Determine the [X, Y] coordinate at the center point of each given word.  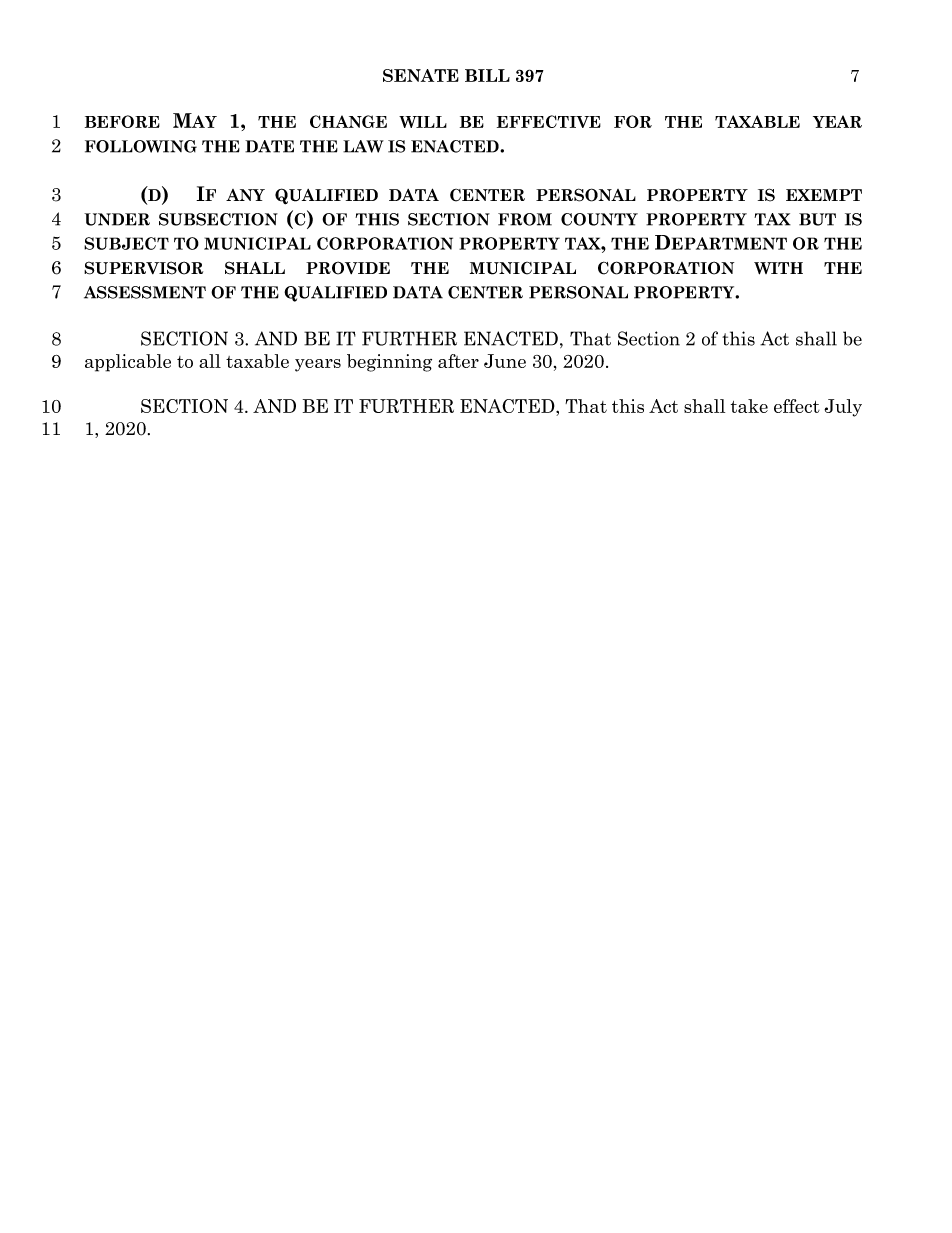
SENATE [421, 75]
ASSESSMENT [145, 292]
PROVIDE [348, 268]
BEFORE [122, 121]
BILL [487, 75]
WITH [778, 268]
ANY [245, 195]
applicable [128, 363]
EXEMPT [824, 195]
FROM [525, 219]
